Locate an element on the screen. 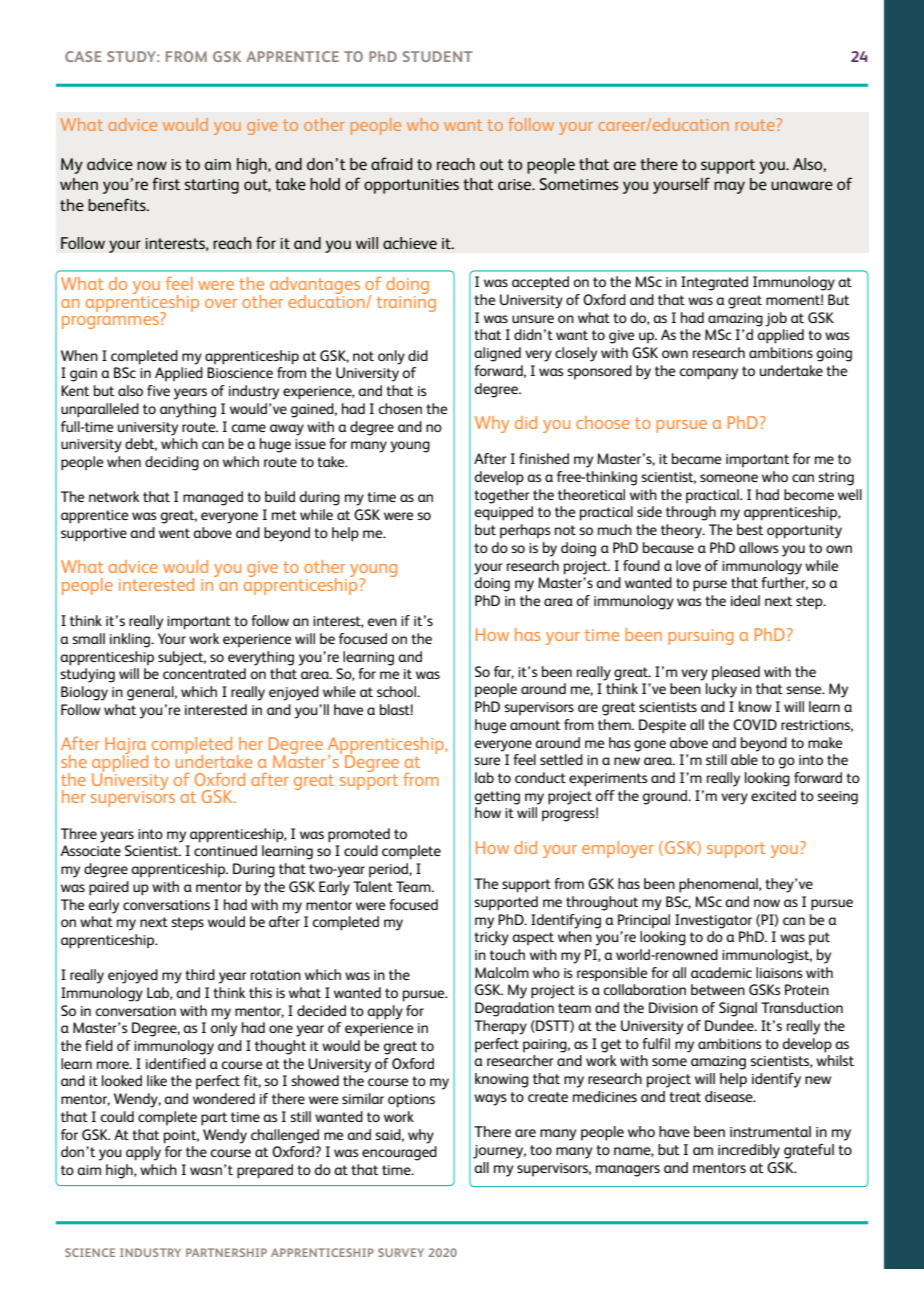  CASE is located at coordinates (83, 56).
